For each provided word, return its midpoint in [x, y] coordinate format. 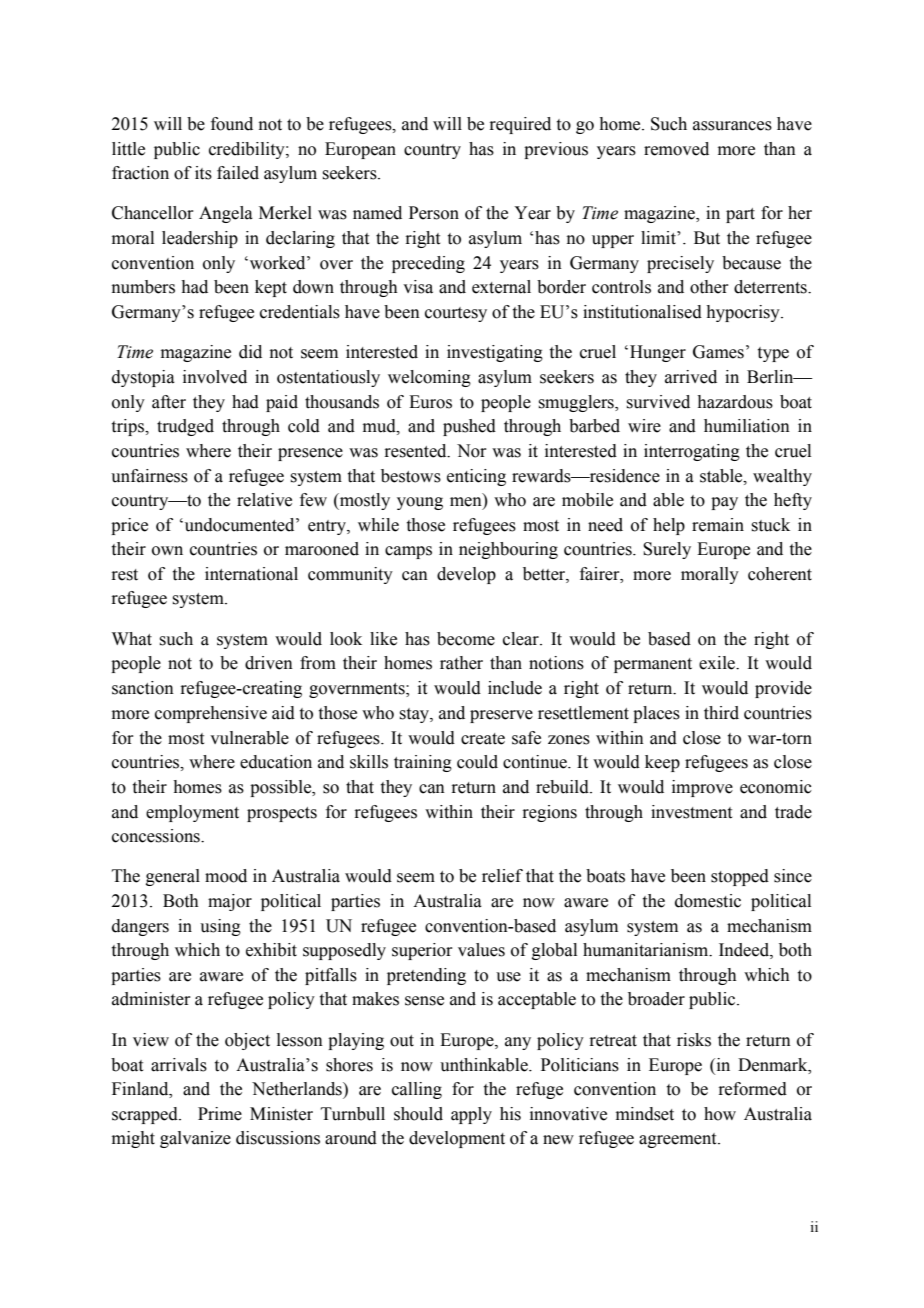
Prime [220, 1114]
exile [718, 663]
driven [269, 663]
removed [676, 149]
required [520, 125]
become [466, 639]
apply [471, 1115]
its [203, 173]
